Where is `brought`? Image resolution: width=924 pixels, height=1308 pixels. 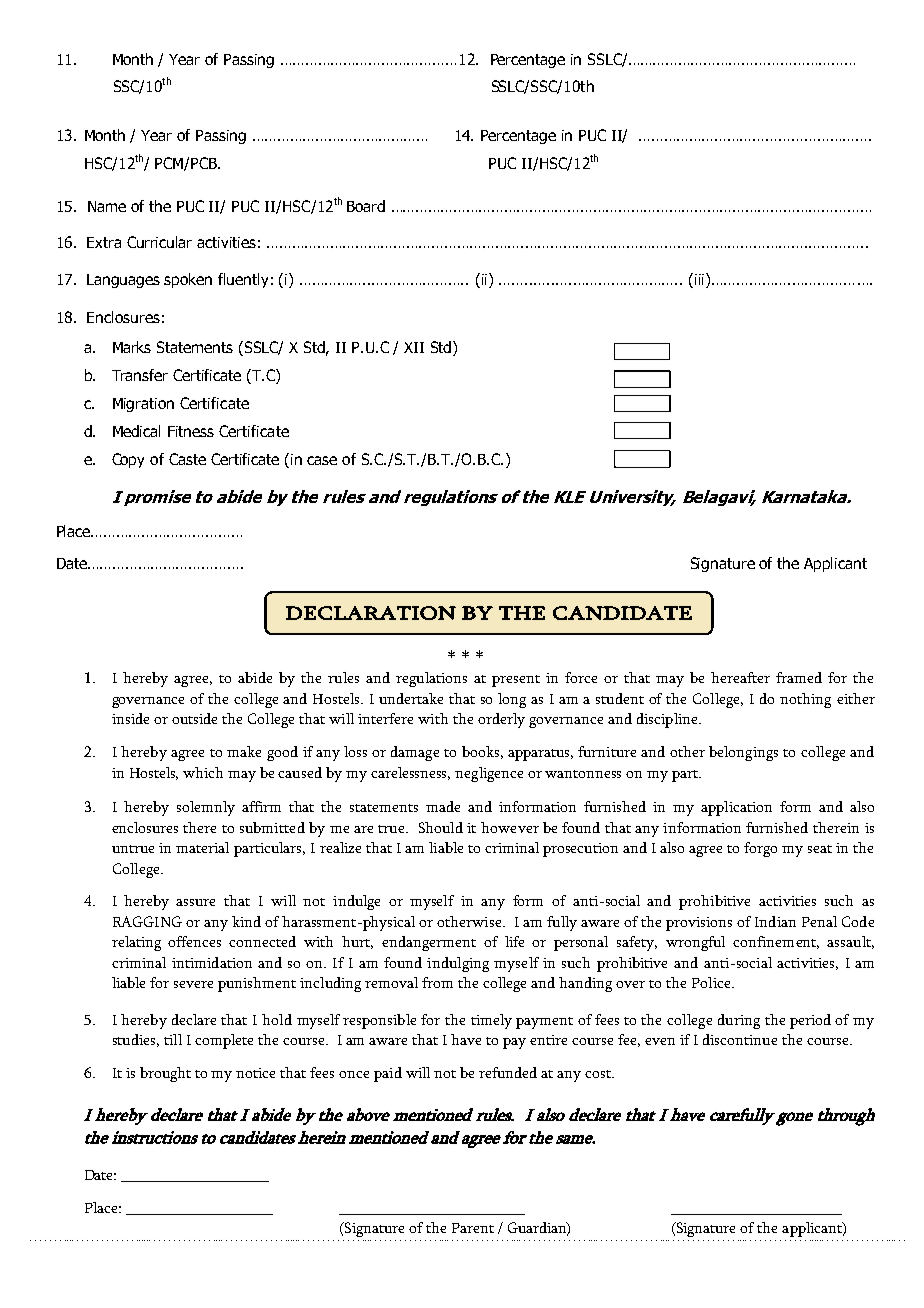
brought is located at coordinates (165, 1074).
